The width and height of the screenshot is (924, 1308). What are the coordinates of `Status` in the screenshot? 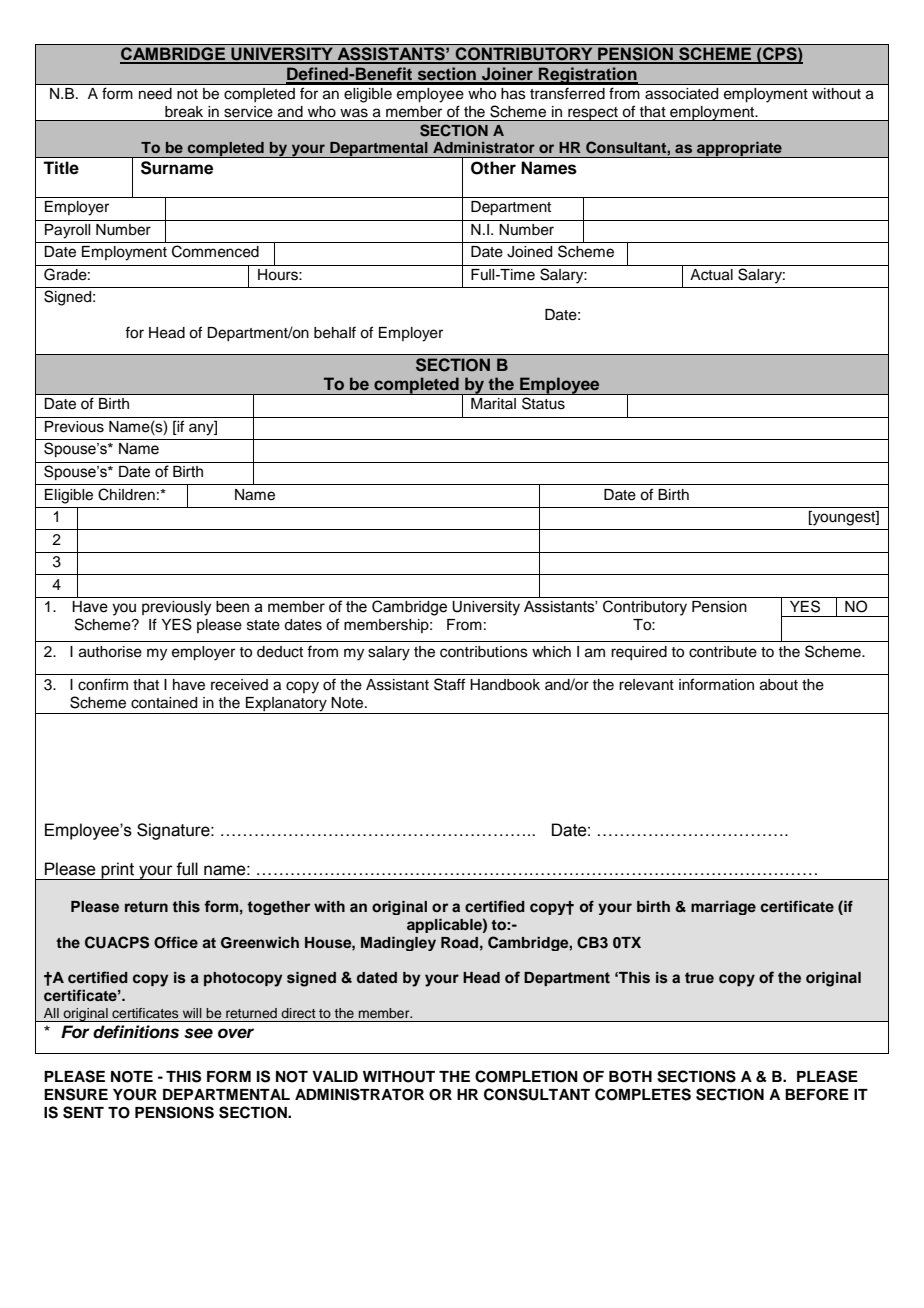 It's located at (543, 403).
